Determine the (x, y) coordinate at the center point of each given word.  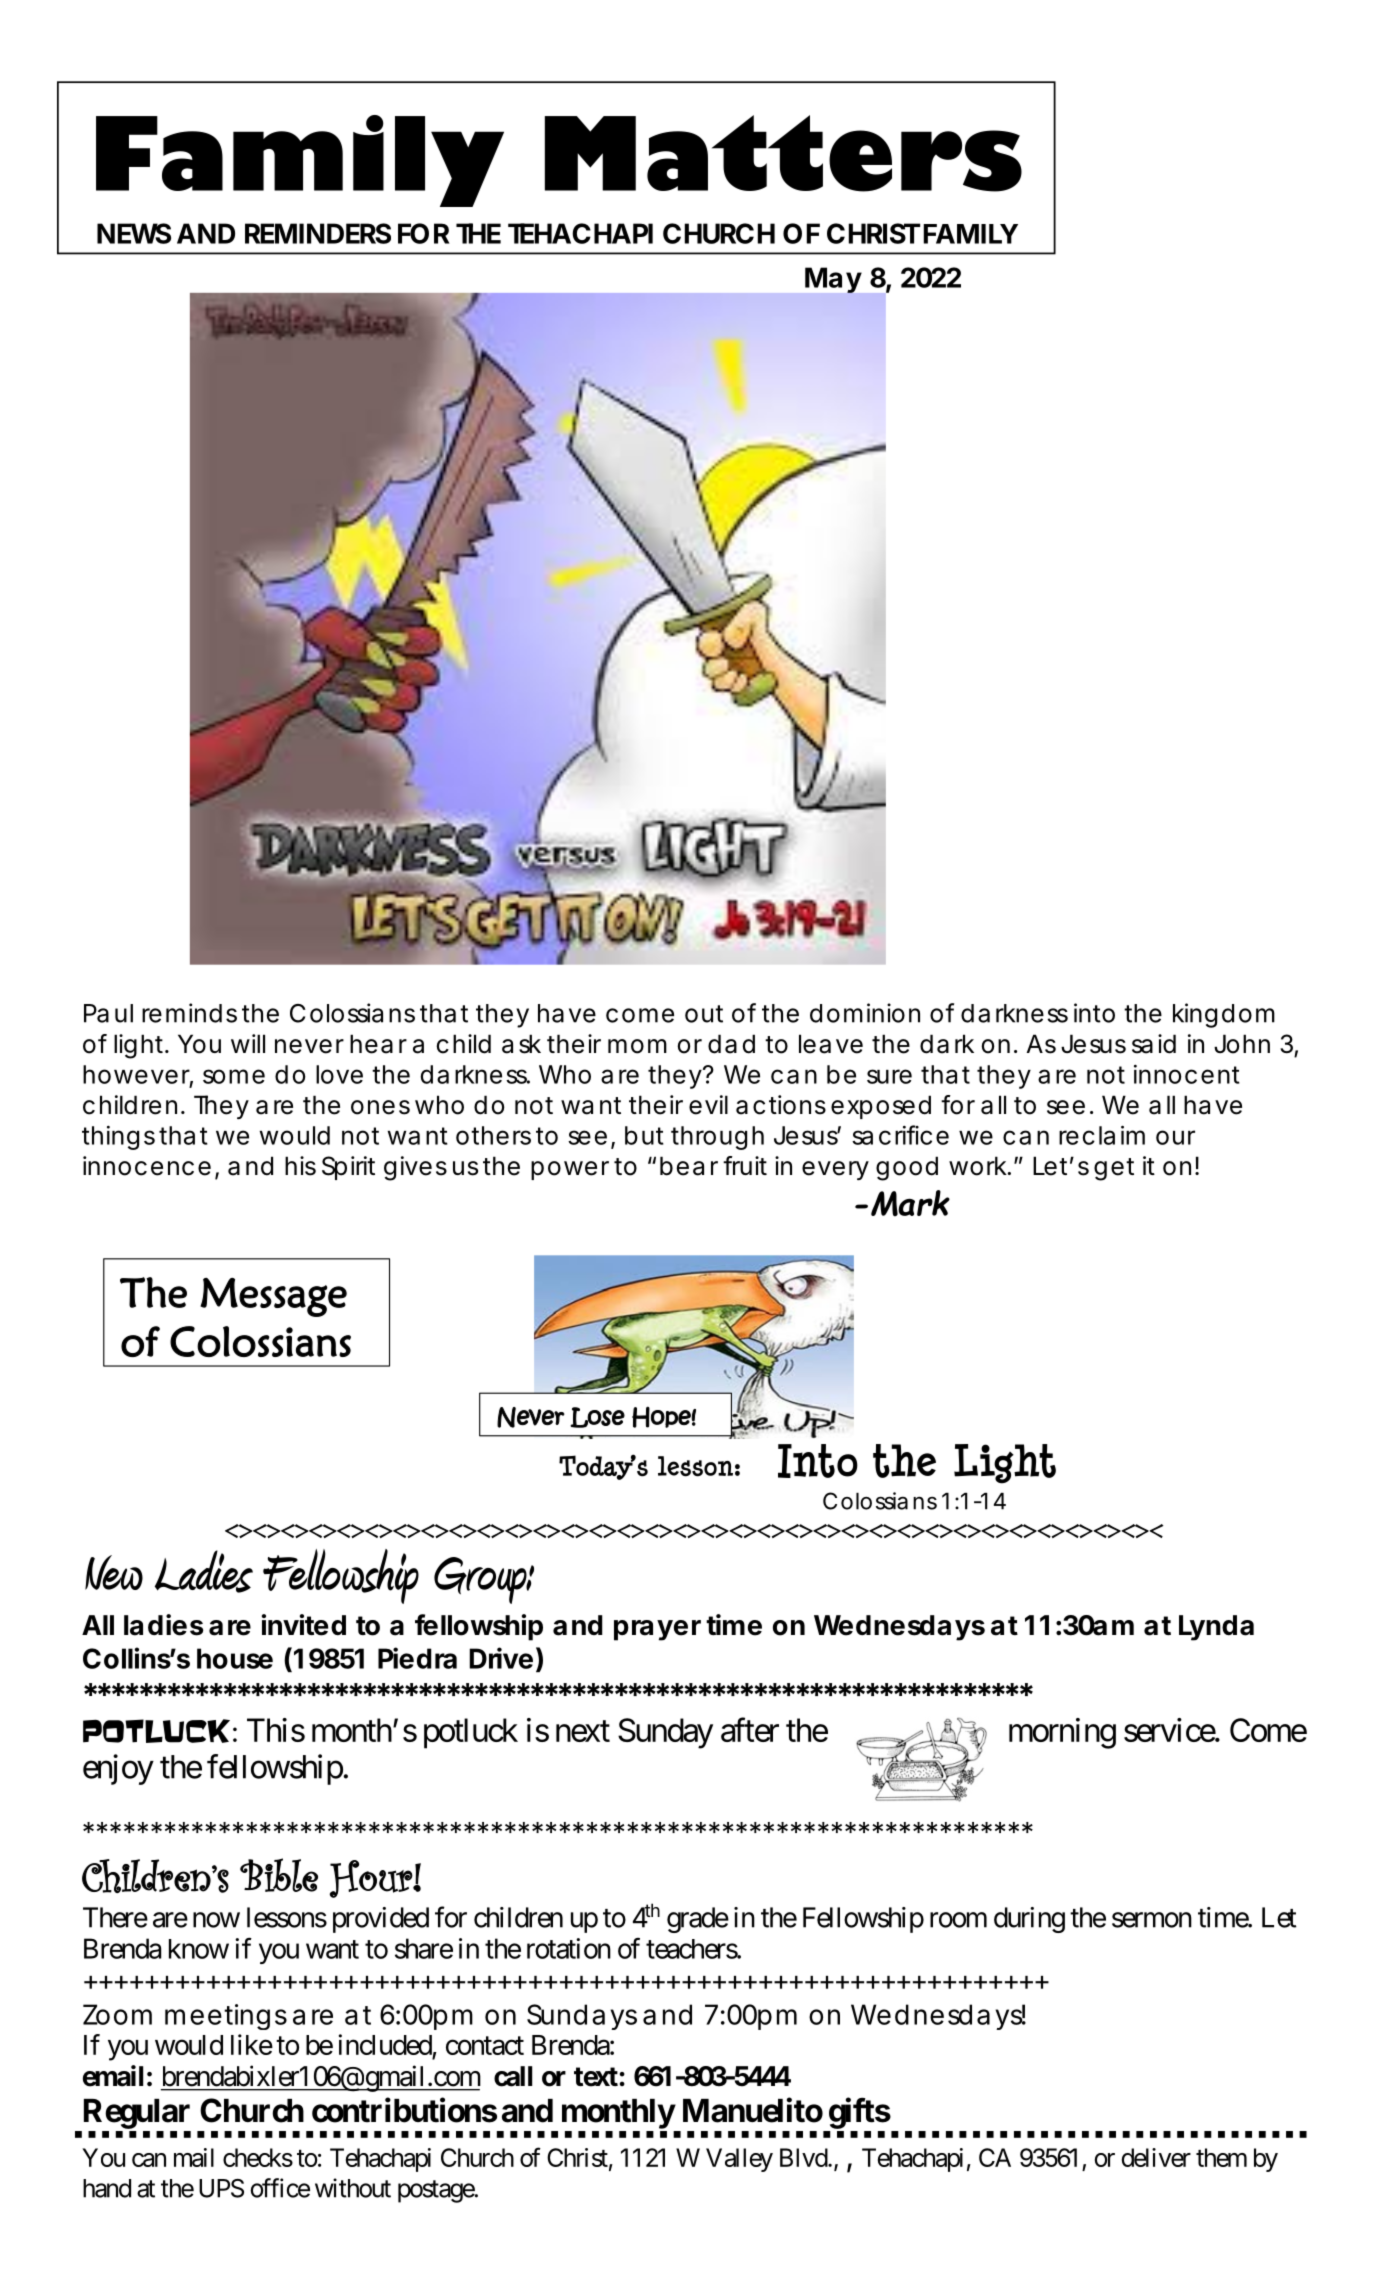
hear (378, 1044)
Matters (783, 153)
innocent (1187, 1074)
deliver (1156, 2157)
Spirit (348, 1168)
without (353, 2188)
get (1114, 1169)
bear (689, 1166)
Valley (739, 2160)
